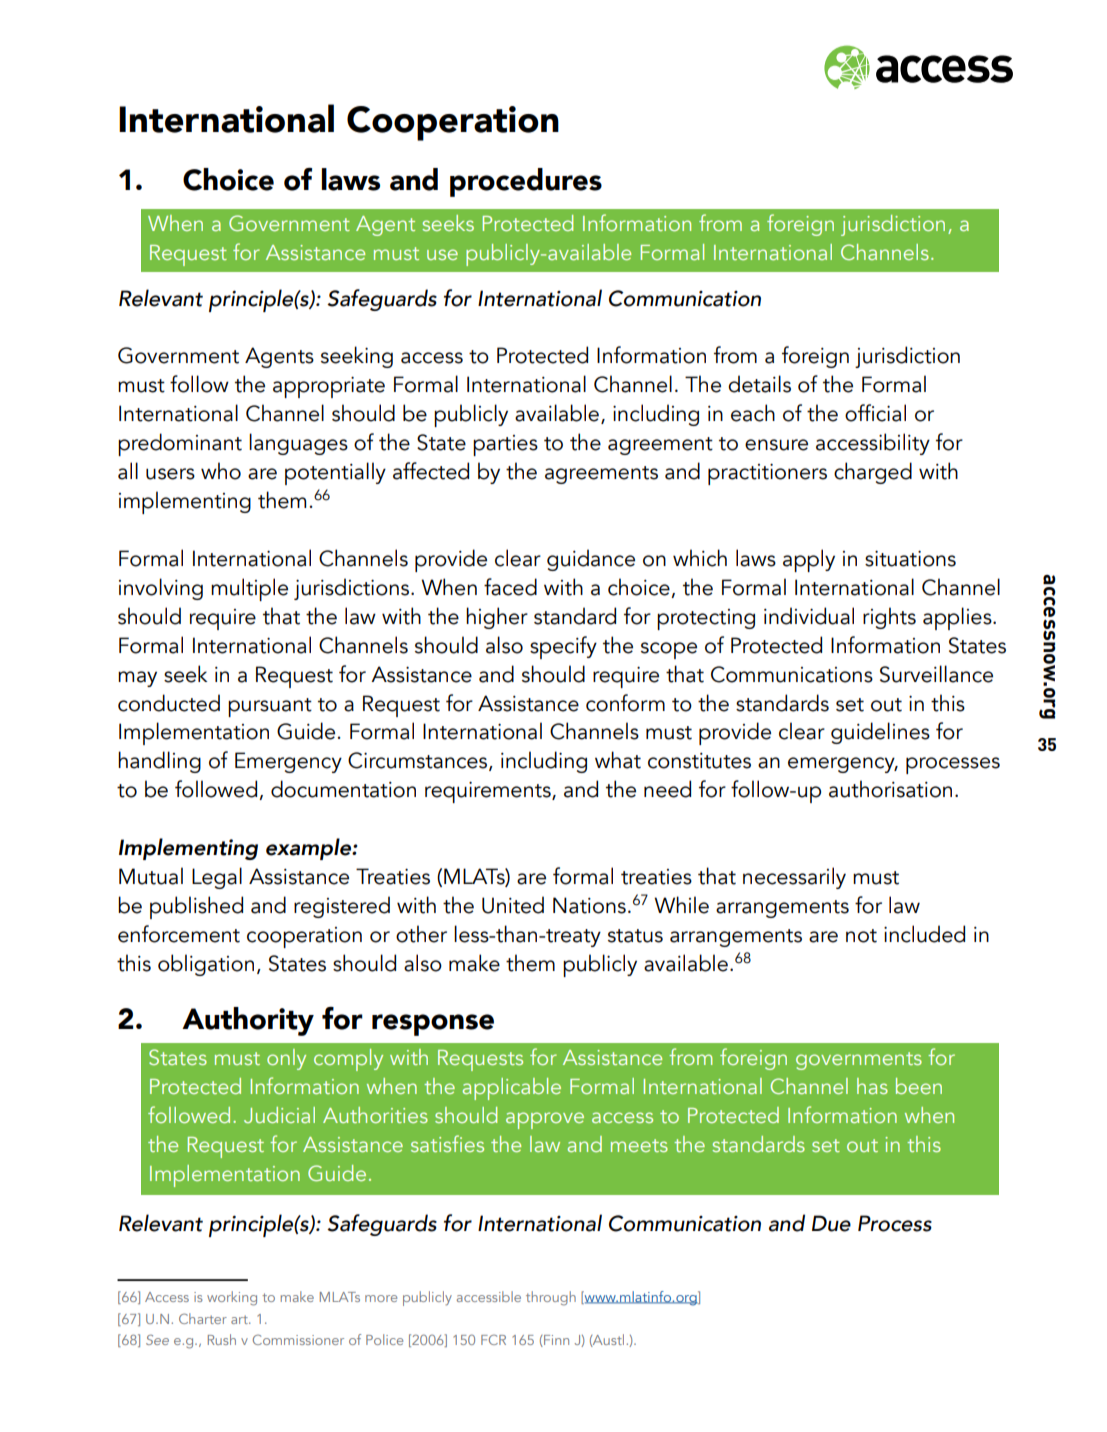 The width and height of the screenshot is (1107, 1432). Describe the element at coordinates (872, 1086) in the screenshot. I see `has` at that location.
